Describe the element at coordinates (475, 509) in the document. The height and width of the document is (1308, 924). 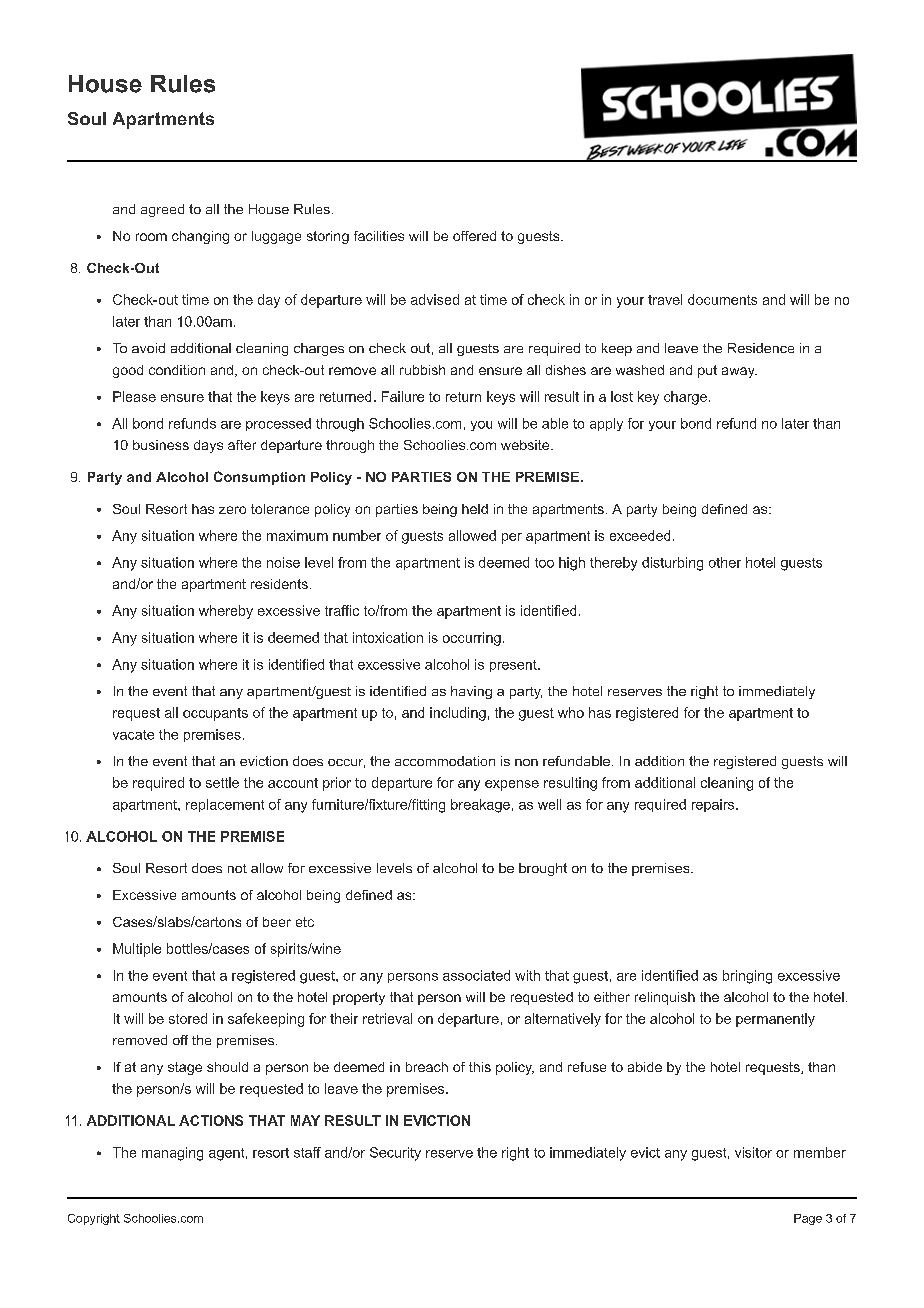
I see `held` at that location.
